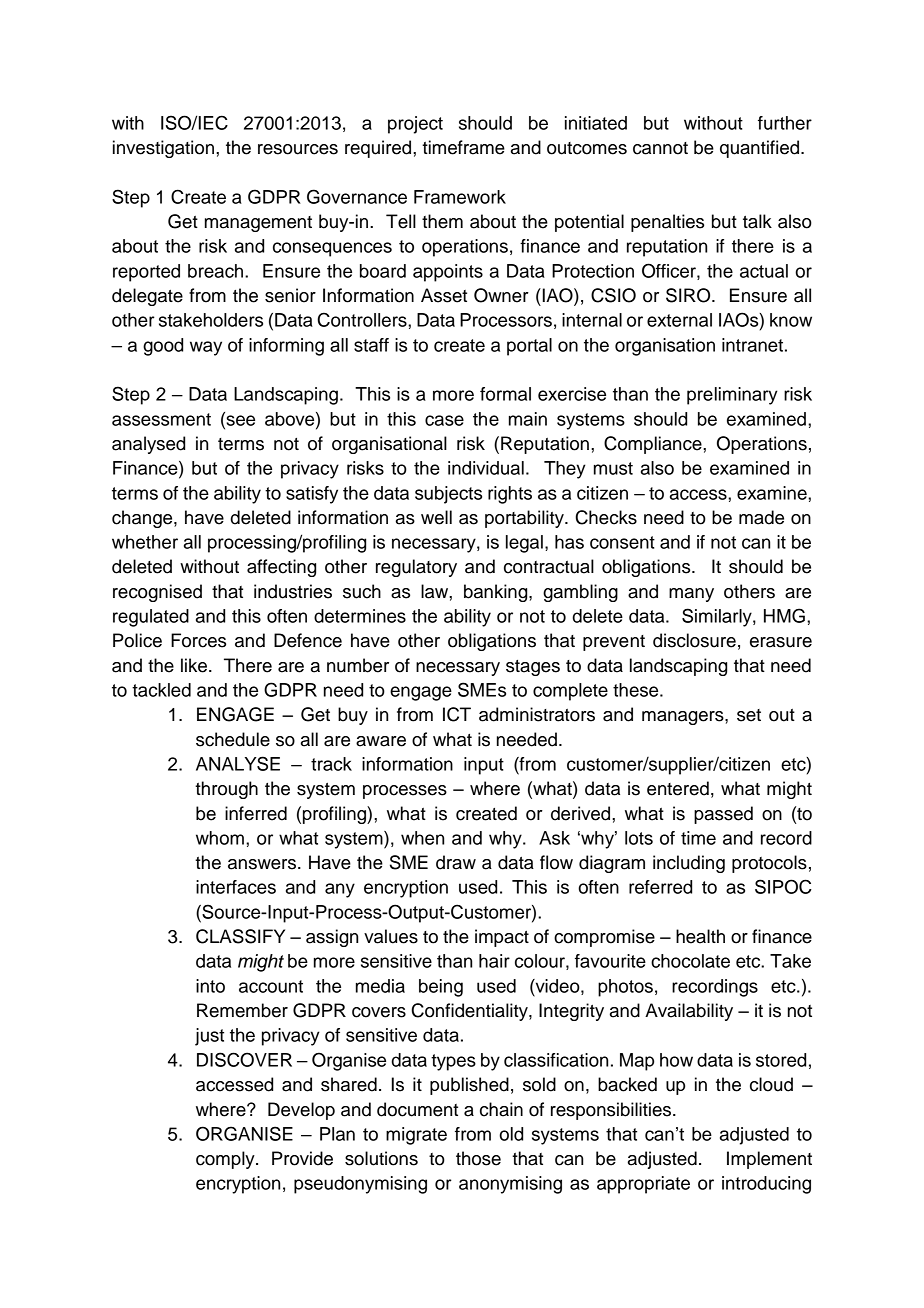  I want to click on Implement, so click(769, 1160).
